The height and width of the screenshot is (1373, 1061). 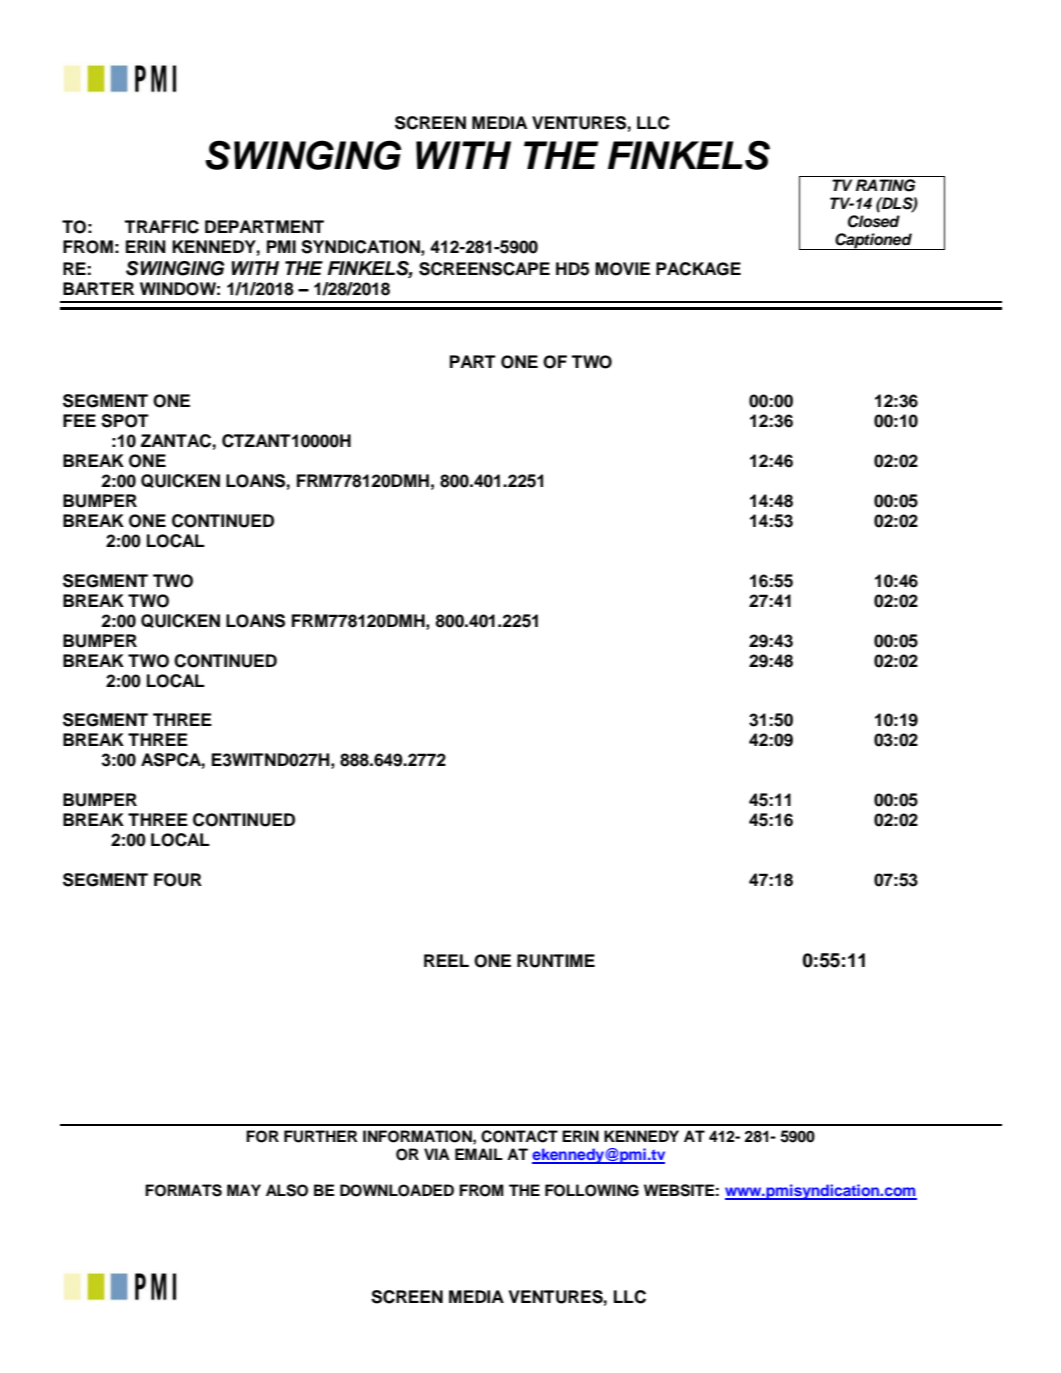 I want to click on PACKAGE, so click(x=698, y=269).
